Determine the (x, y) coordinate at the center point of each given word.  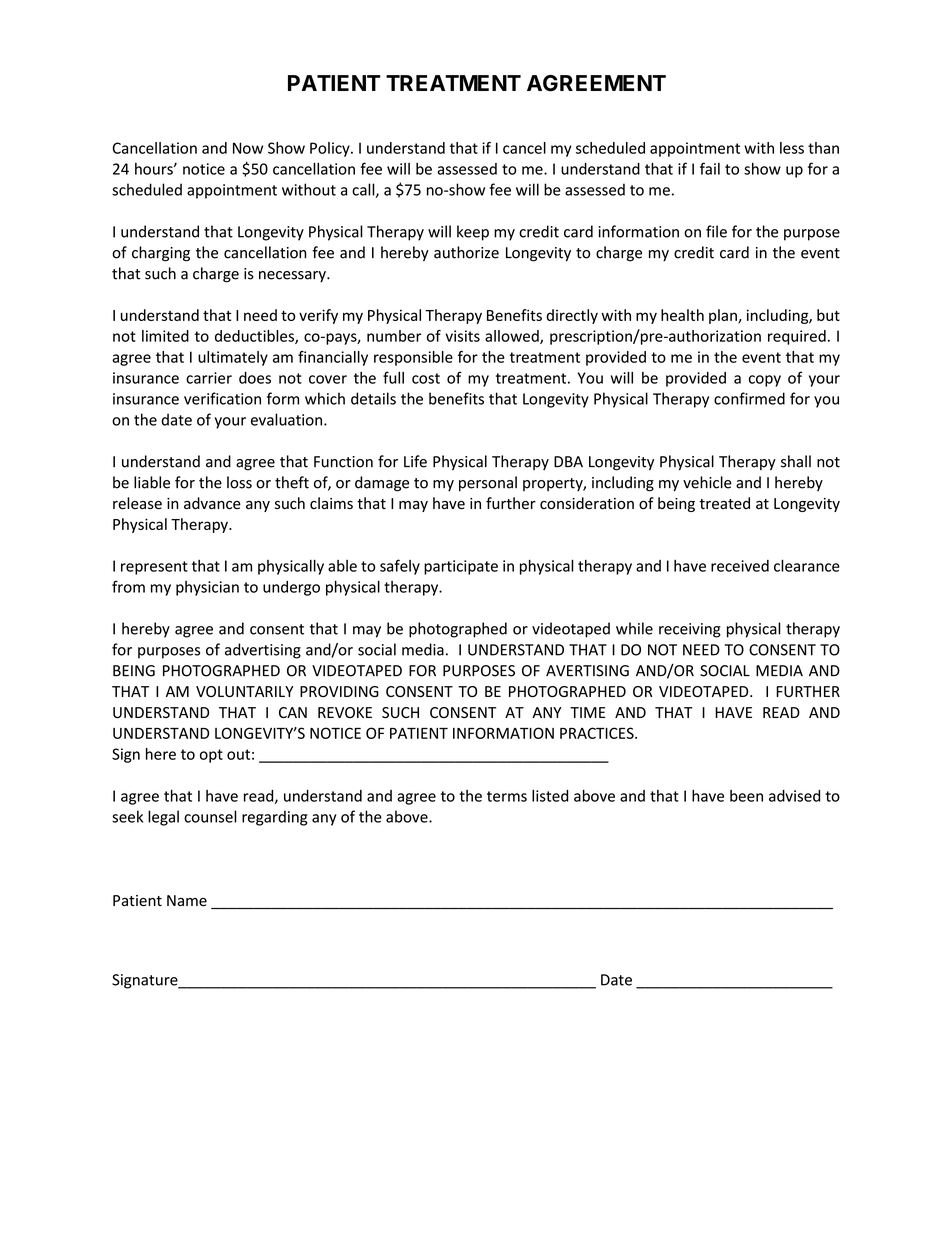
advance (212, 503)
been (746, 796)
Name (187, 901)
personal (488, 483)
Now (248, 148)
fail (710, 168)
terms (507, 796)
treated (724, 503)
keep (473, 233)
